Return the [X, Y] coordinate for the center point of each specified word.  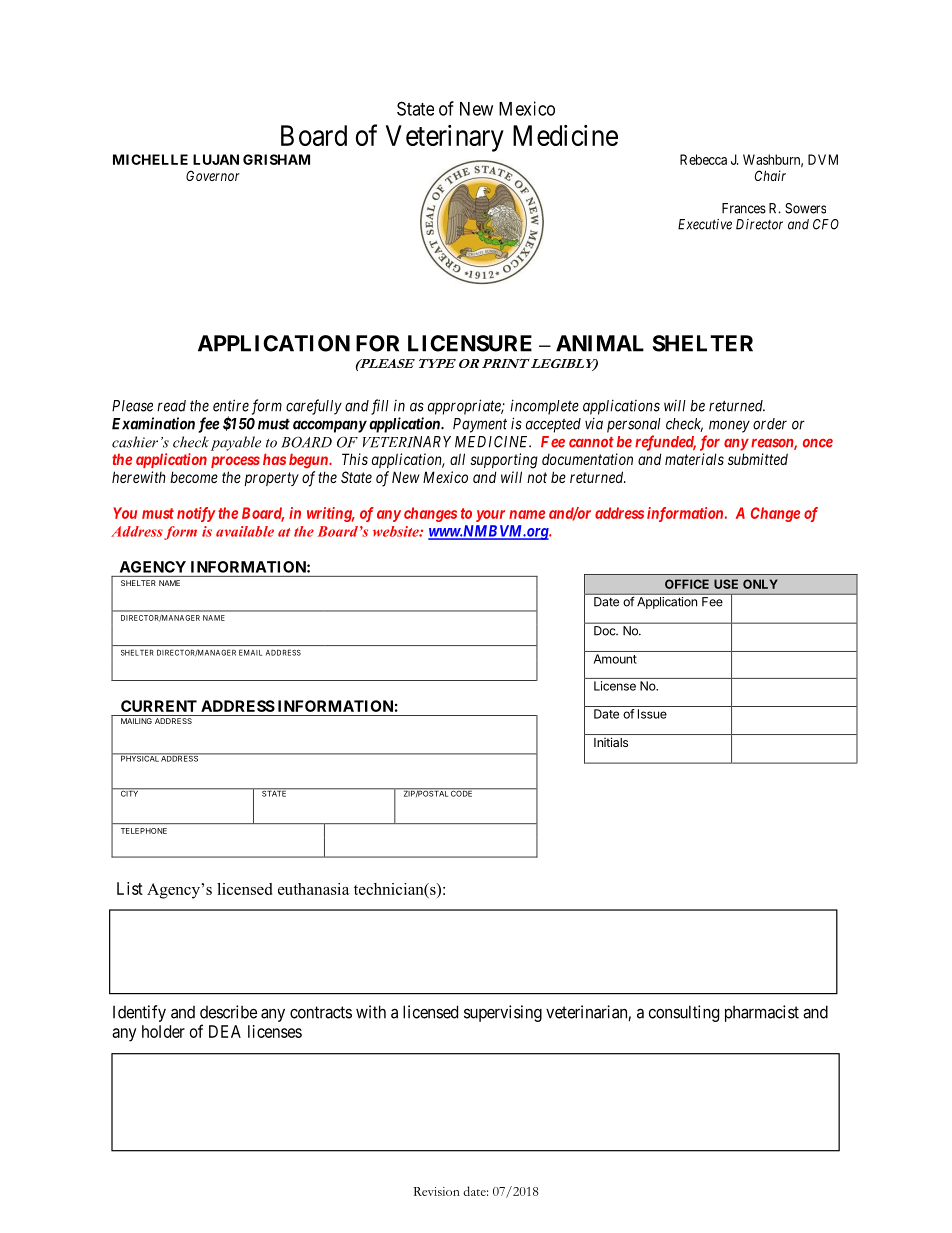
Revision [436, 1191]
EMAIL [250, 652]
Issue [652, 714]
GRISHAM [276, 159]
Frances [744, 208]
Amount [615, 659]
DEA [225, 1031]
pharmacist [762, 1013]
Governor [213, 175]
